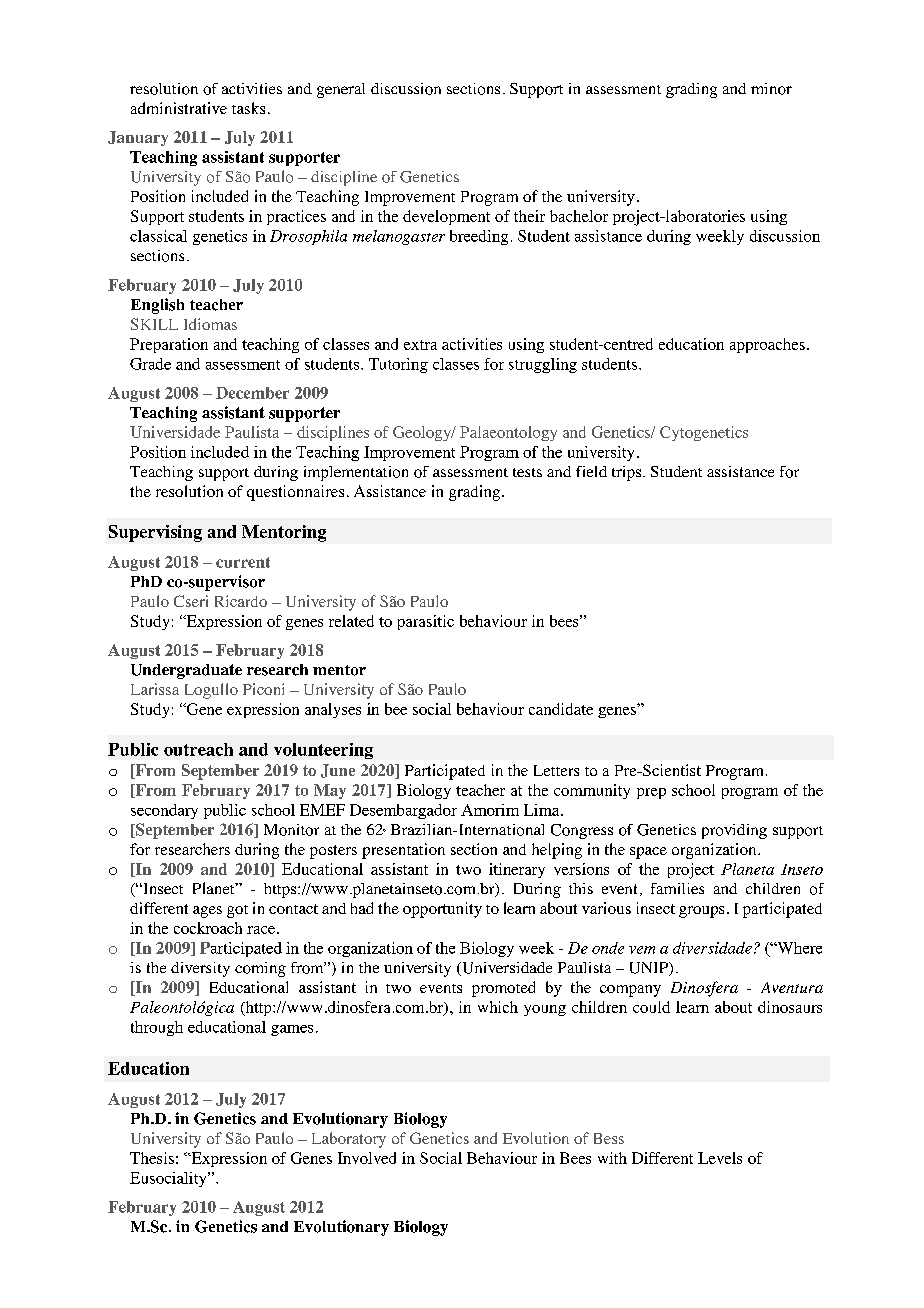 This image has height=1308, width=924. I want to click on tests, so click(527, 472).
